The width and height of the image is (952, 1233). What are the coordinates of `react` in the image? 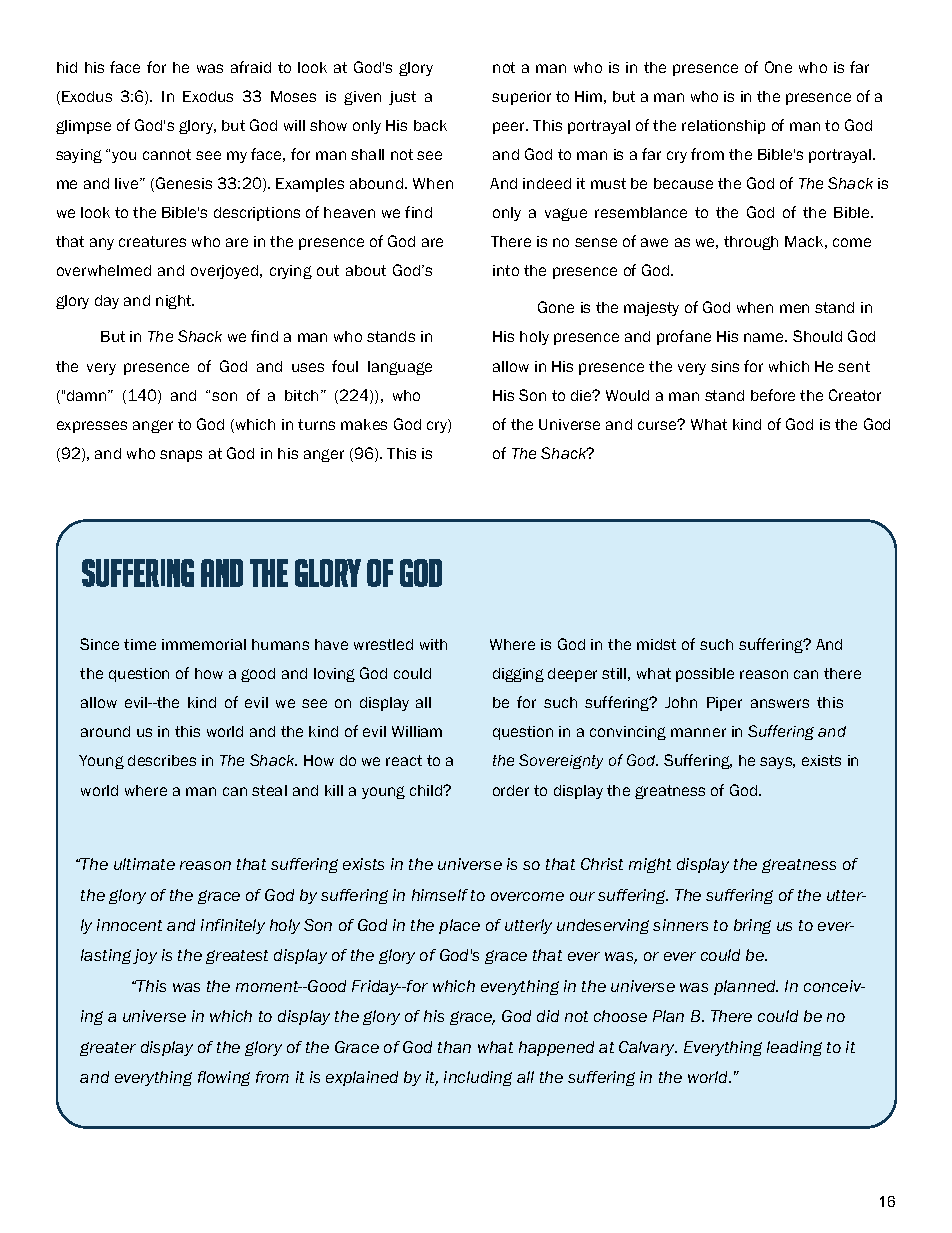 It's located at (404, 760).
